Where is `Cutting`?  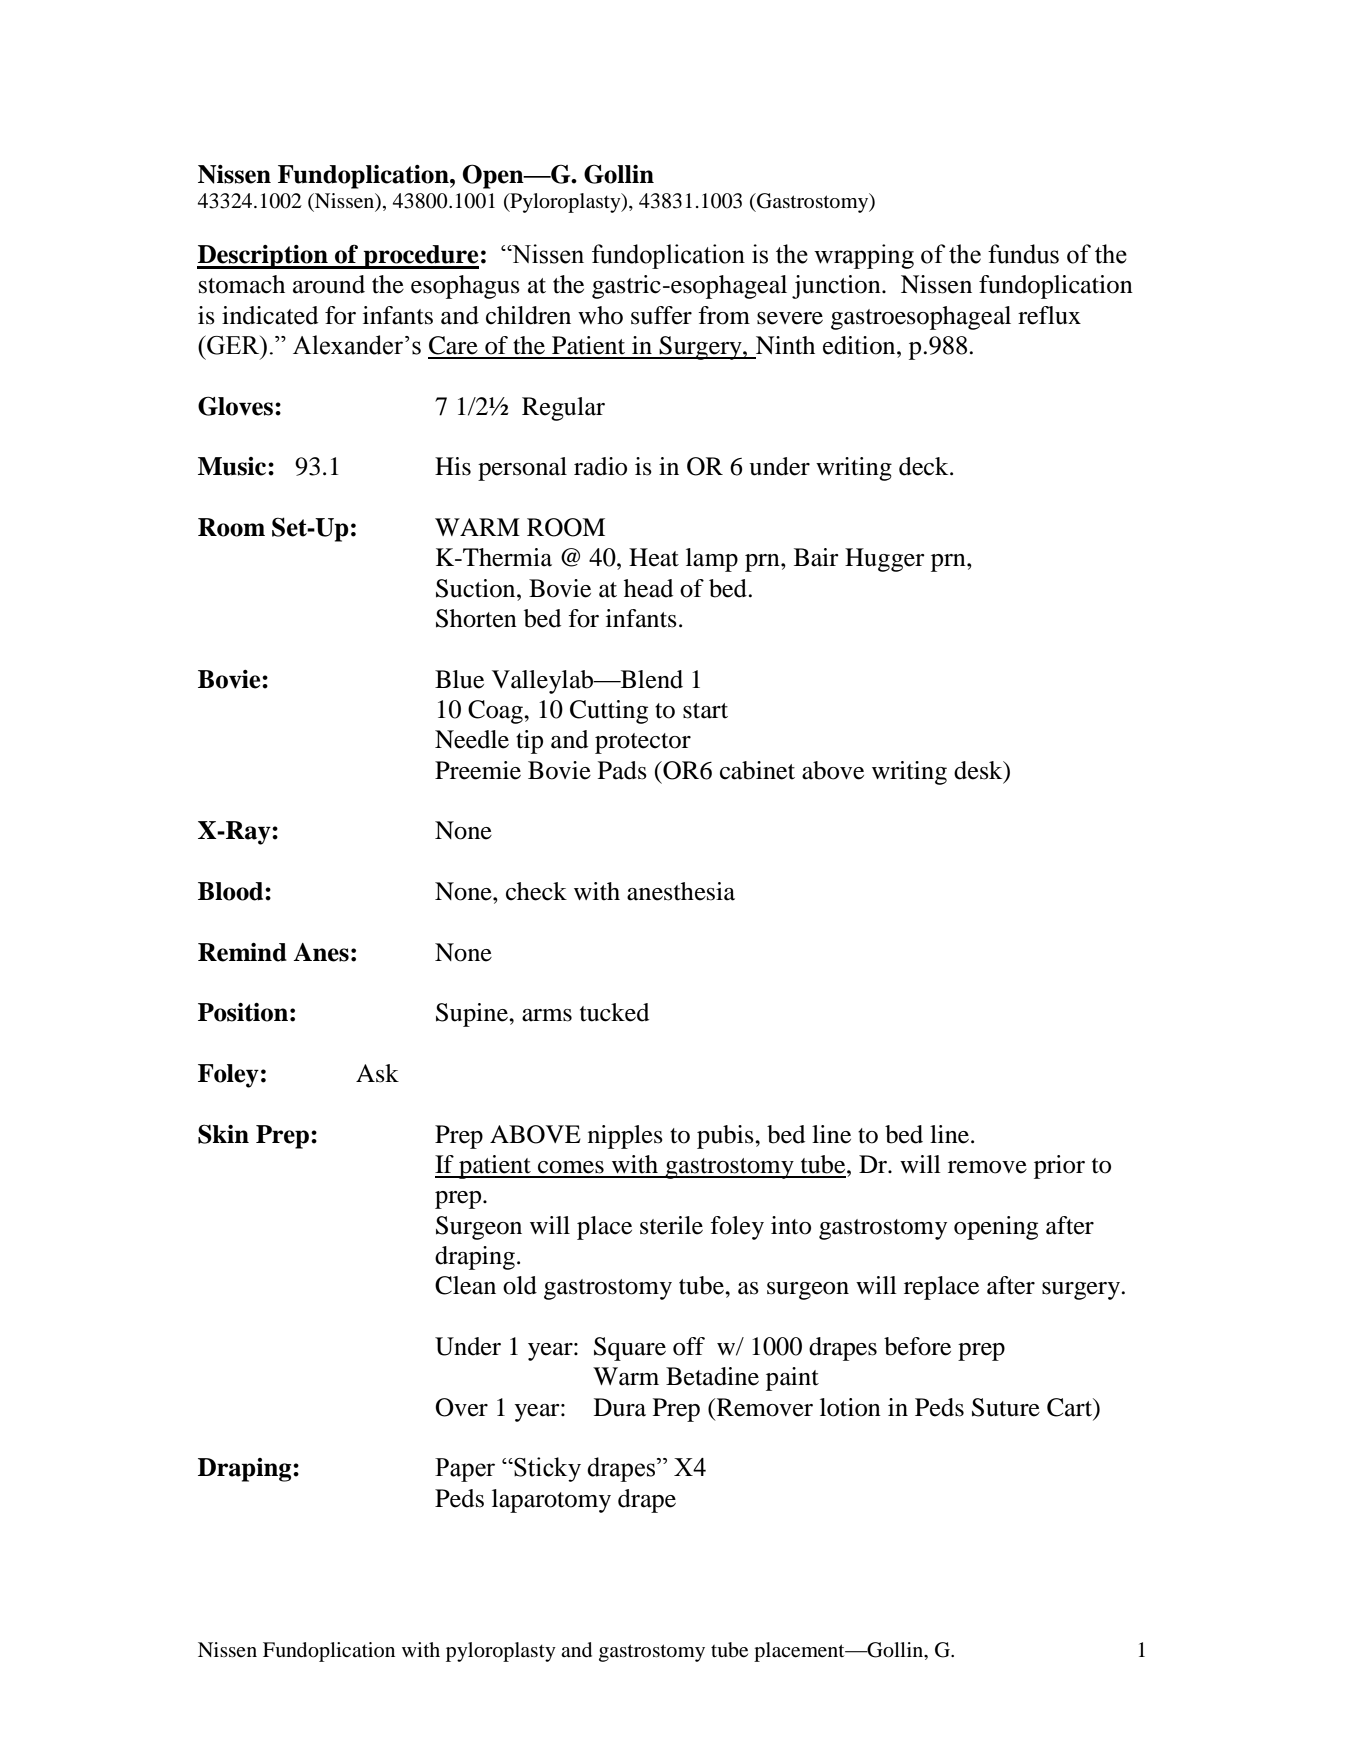
Cutting is located at coordinates (609, 712).
